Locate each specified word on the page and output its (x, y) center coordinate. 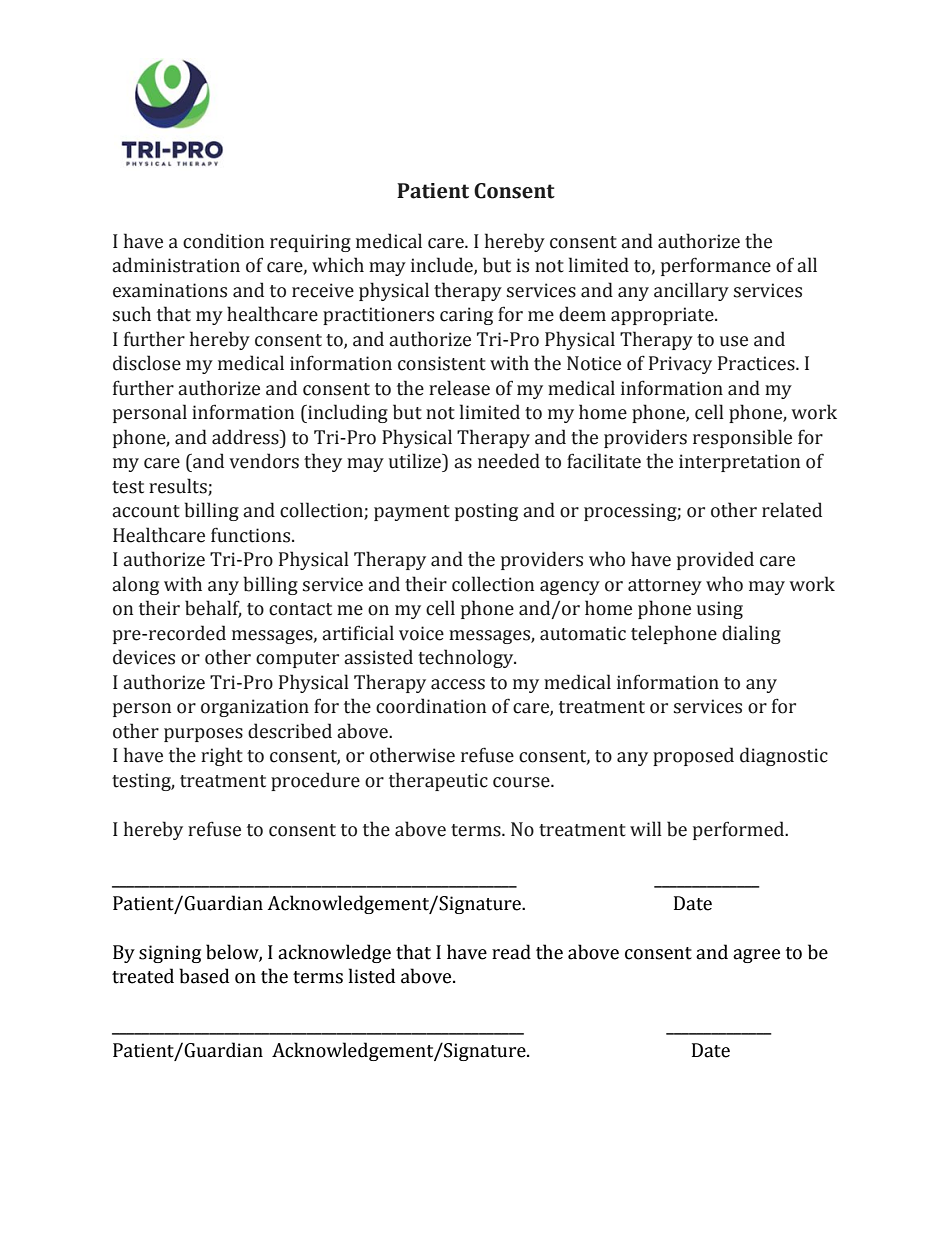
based (204, 976)
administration (176, 265)
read (511, 952)
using (720, 610)
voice (421, 633)
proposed (693, 756)
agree (756, 956)
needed (509, 461)
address (246, 437)
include (443, 266)
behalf (213, 609)
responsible (742, 438)
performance (716, 266)
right (222, 756)
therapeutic (438, 781)
